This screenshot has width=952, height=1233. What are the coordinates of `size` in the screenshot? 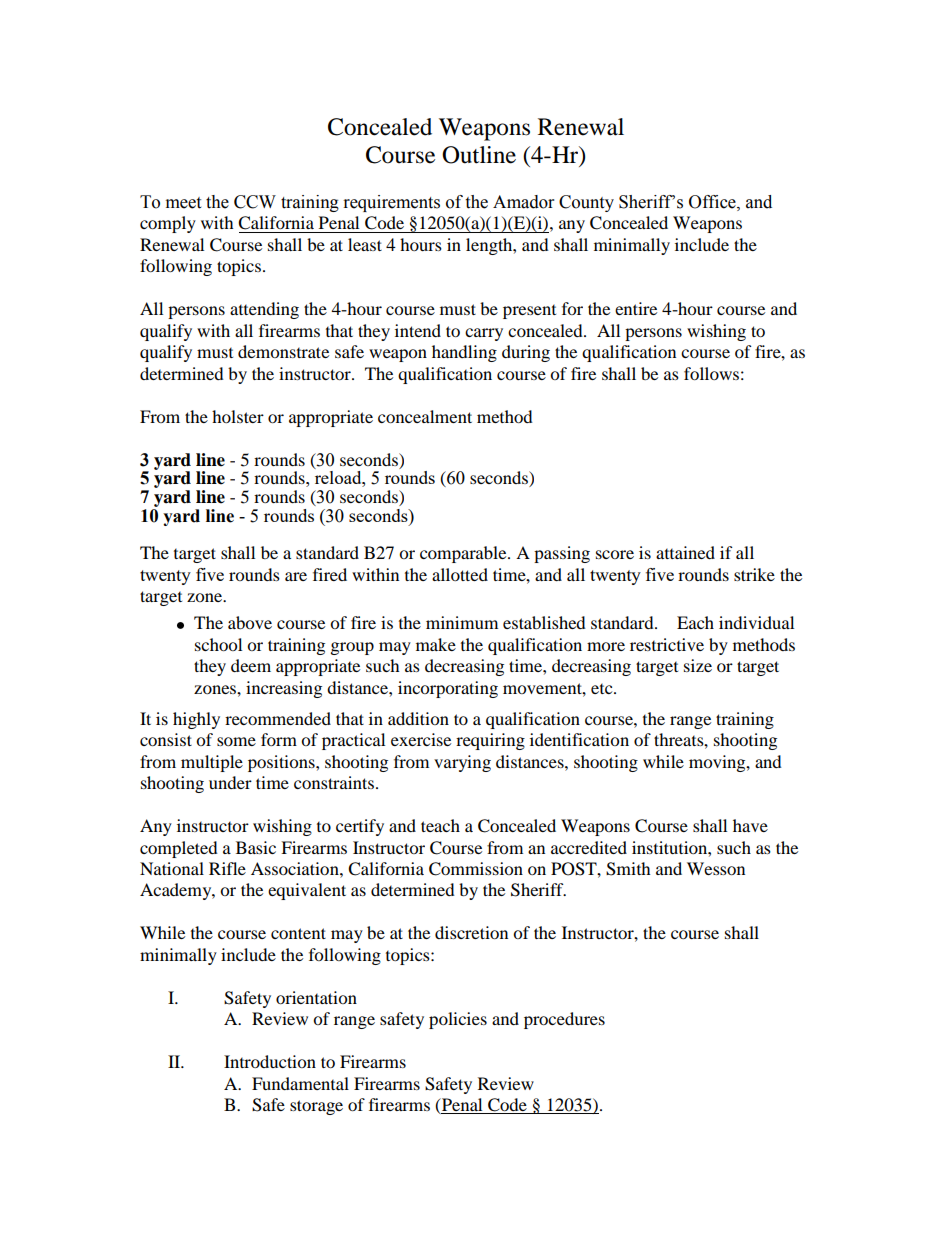 It's located at (698, 665).
